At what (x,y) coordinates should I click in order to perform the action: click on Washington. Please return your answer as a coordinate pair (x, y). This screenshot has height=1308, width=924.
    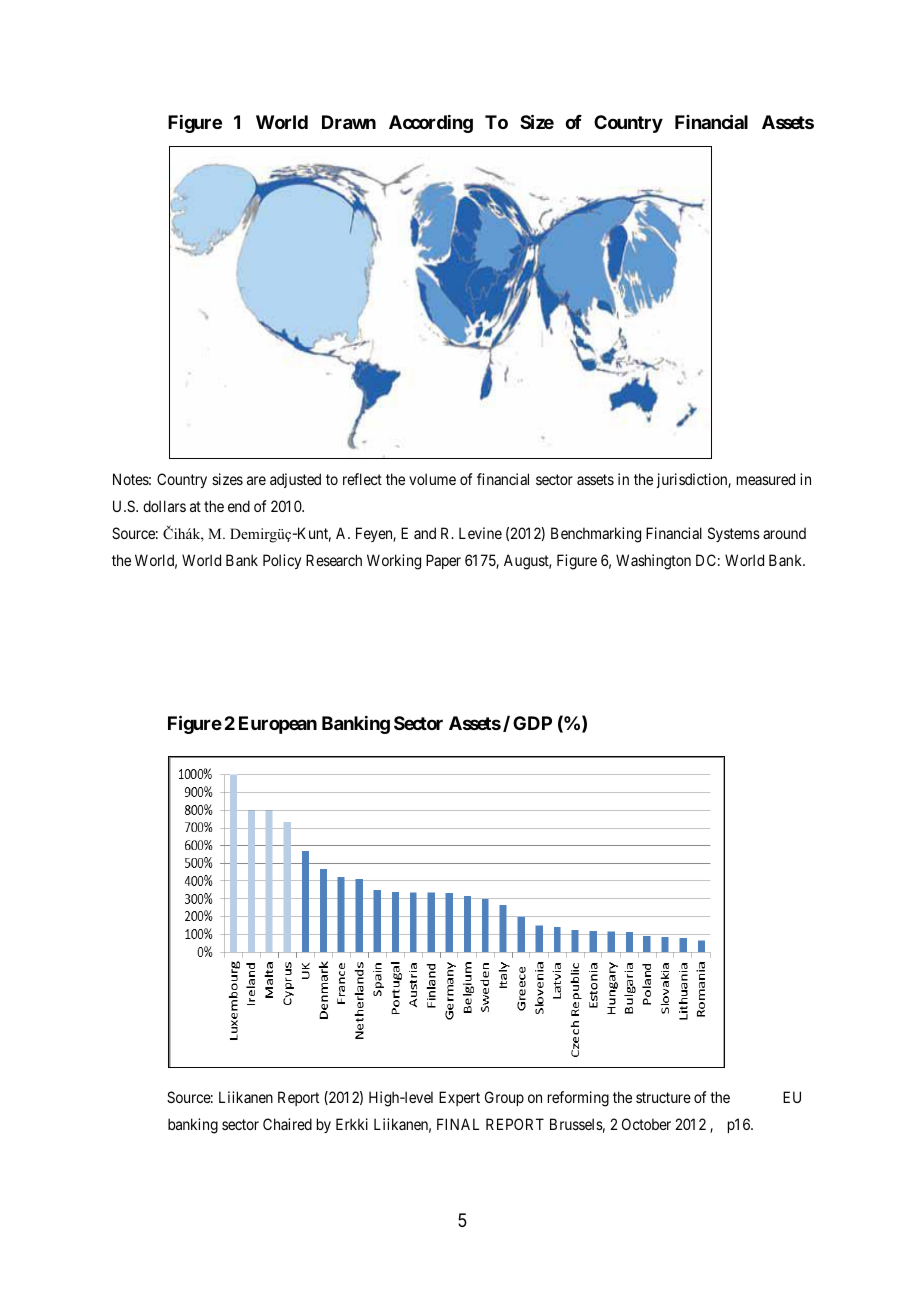
    Looking at the image, I should click on (653, 562).
